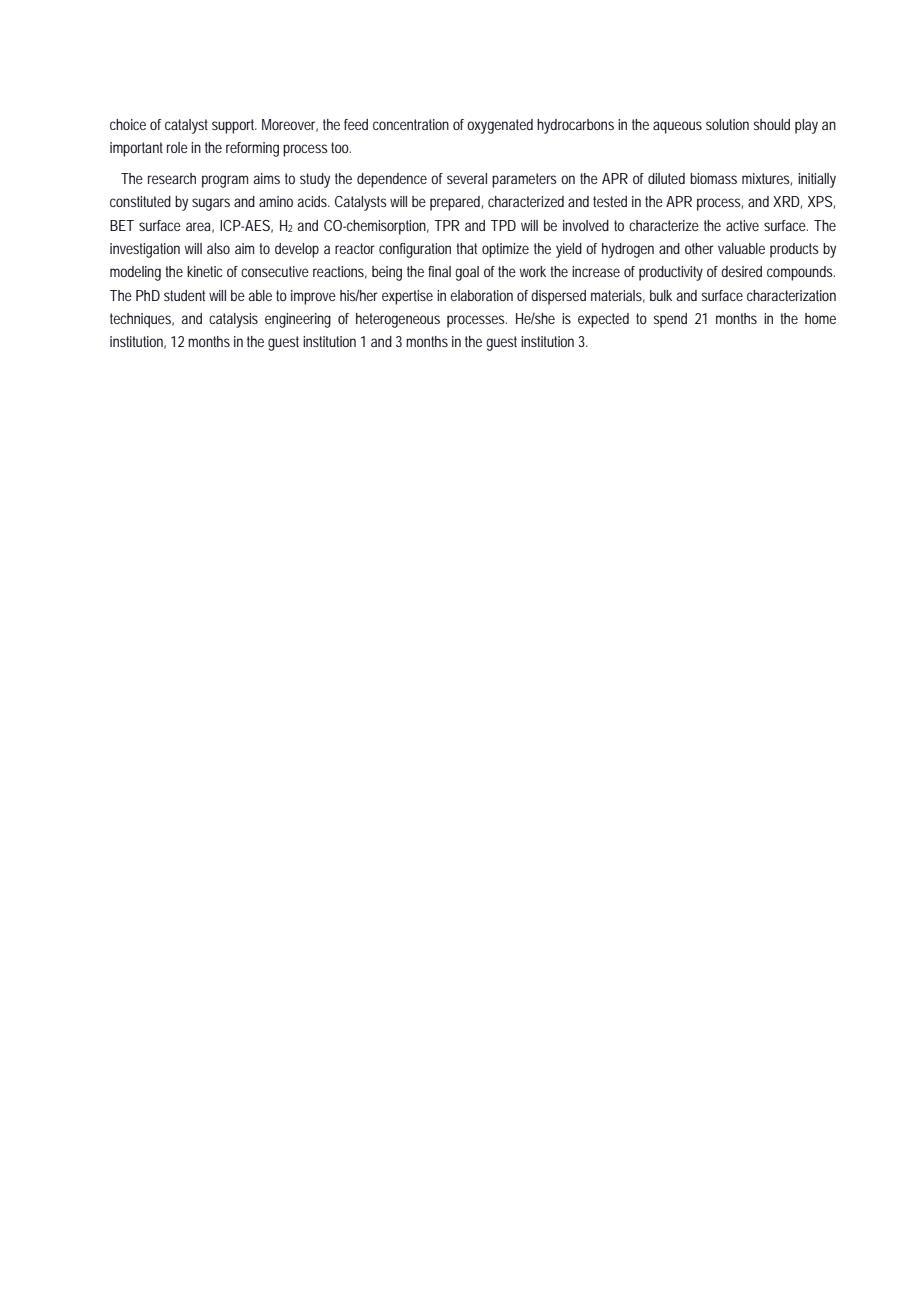  What do you see at coordinates (467, 273) in the screenshot?
I see `goal` at bounding box center [467, 273].
